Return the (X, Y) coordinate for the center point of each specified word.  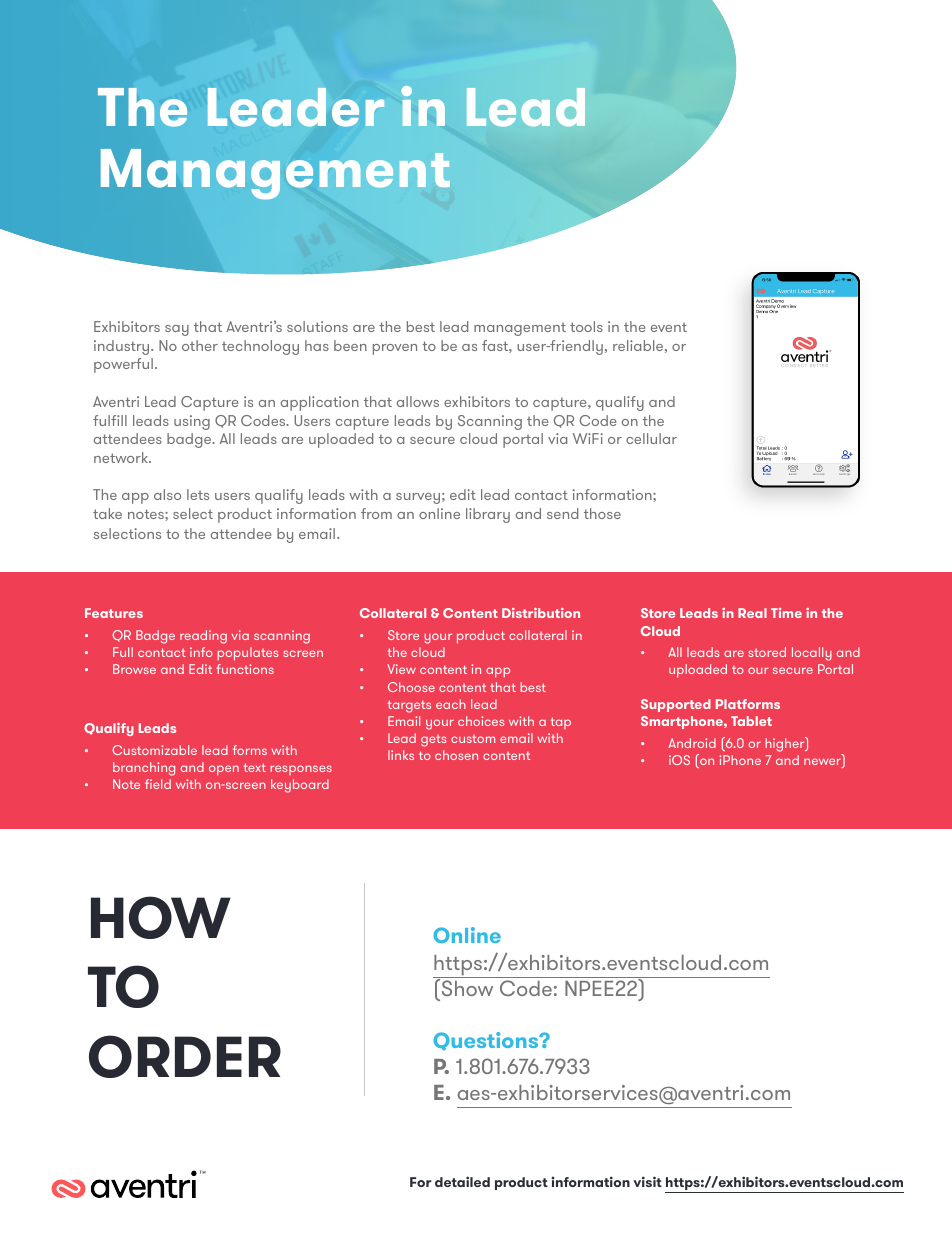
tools (586, 326)
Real (752, 613)
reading (203, 637)
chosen (456, 755)
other (200, 345)
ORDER (185, 1056)
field (158, 784)
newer (823, 763)
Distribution (541, 613)
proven (395, 349)
